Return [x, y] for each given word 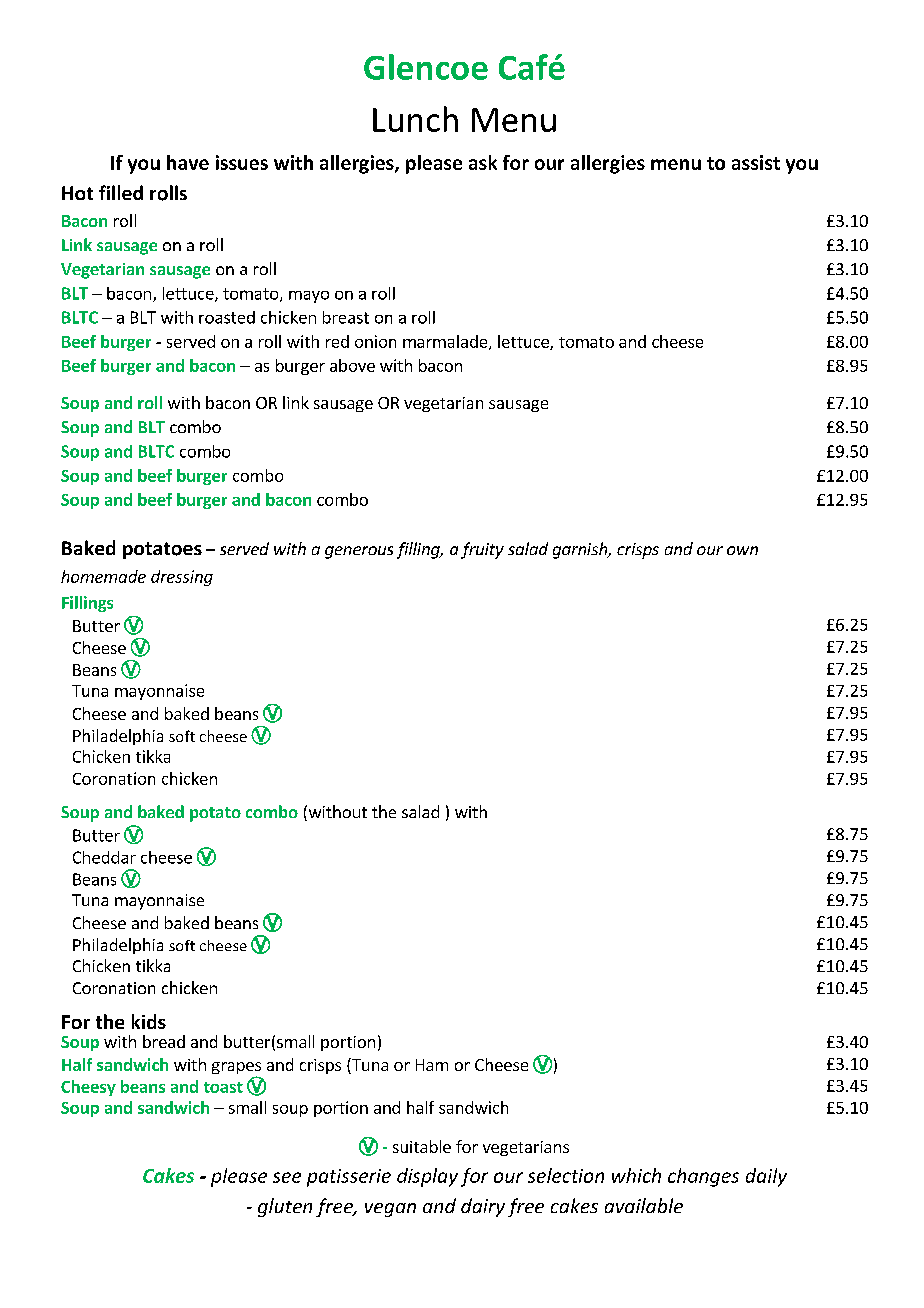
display [427, 1177]
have [188, 162]
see [287, 1177]
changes [703, 1177]
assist [756, 162]
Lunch [415, 119]
